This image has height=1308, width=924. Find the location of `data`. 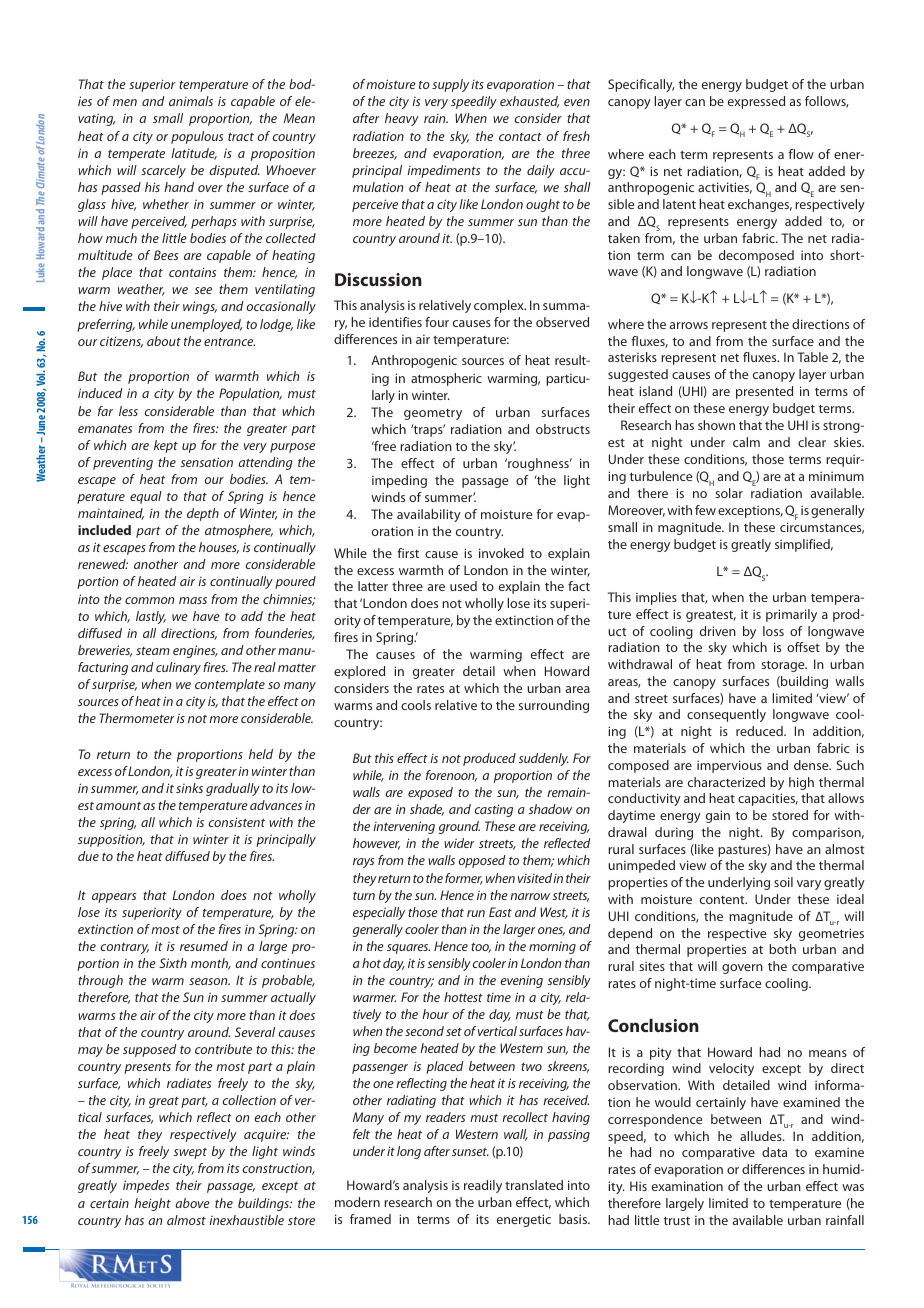

data is located at coordinates (774, 1152).
